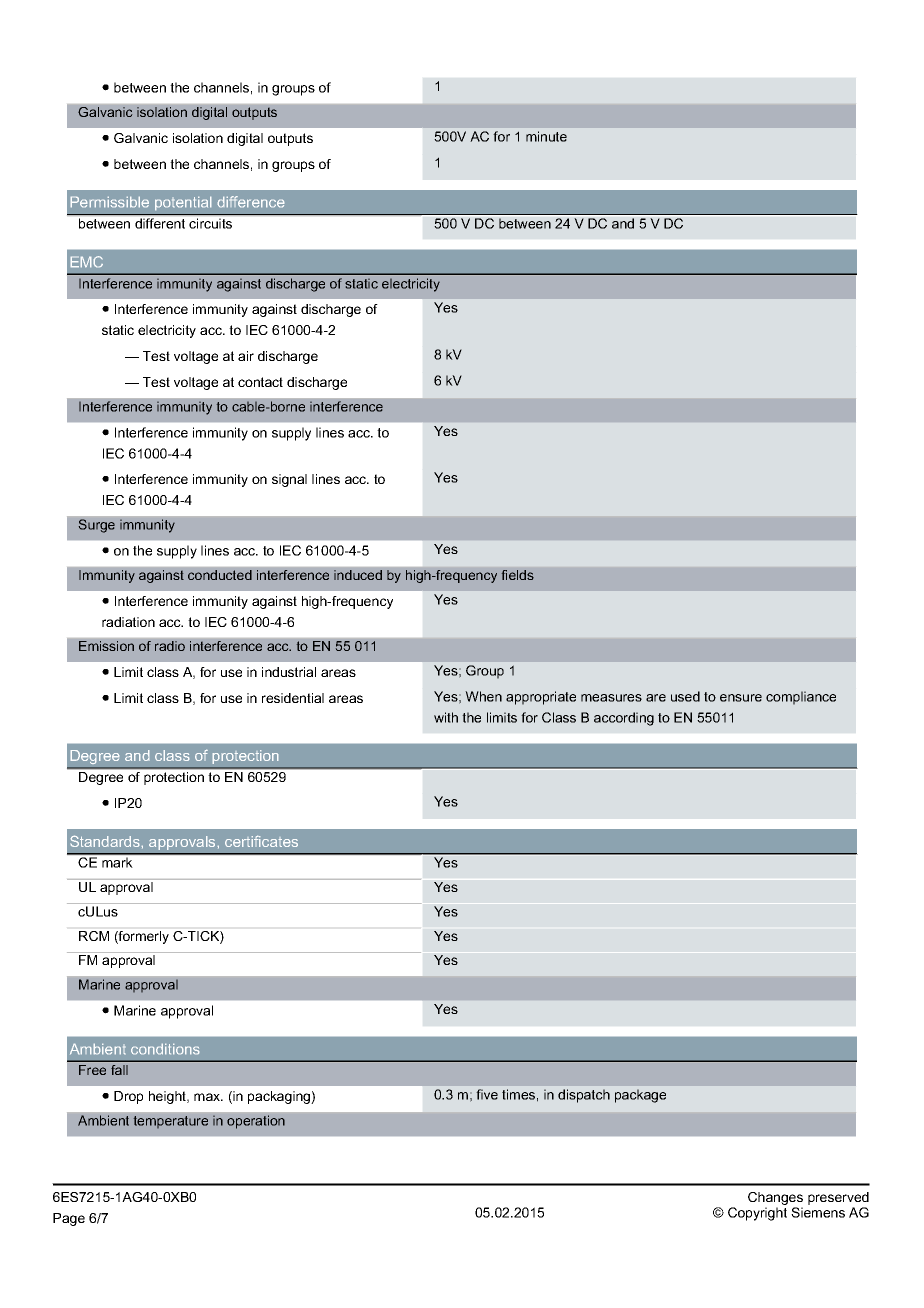  What do you see at coordinates (183, 203) in the screenshot?
I see `potential` at bounding box center [183, 203].
